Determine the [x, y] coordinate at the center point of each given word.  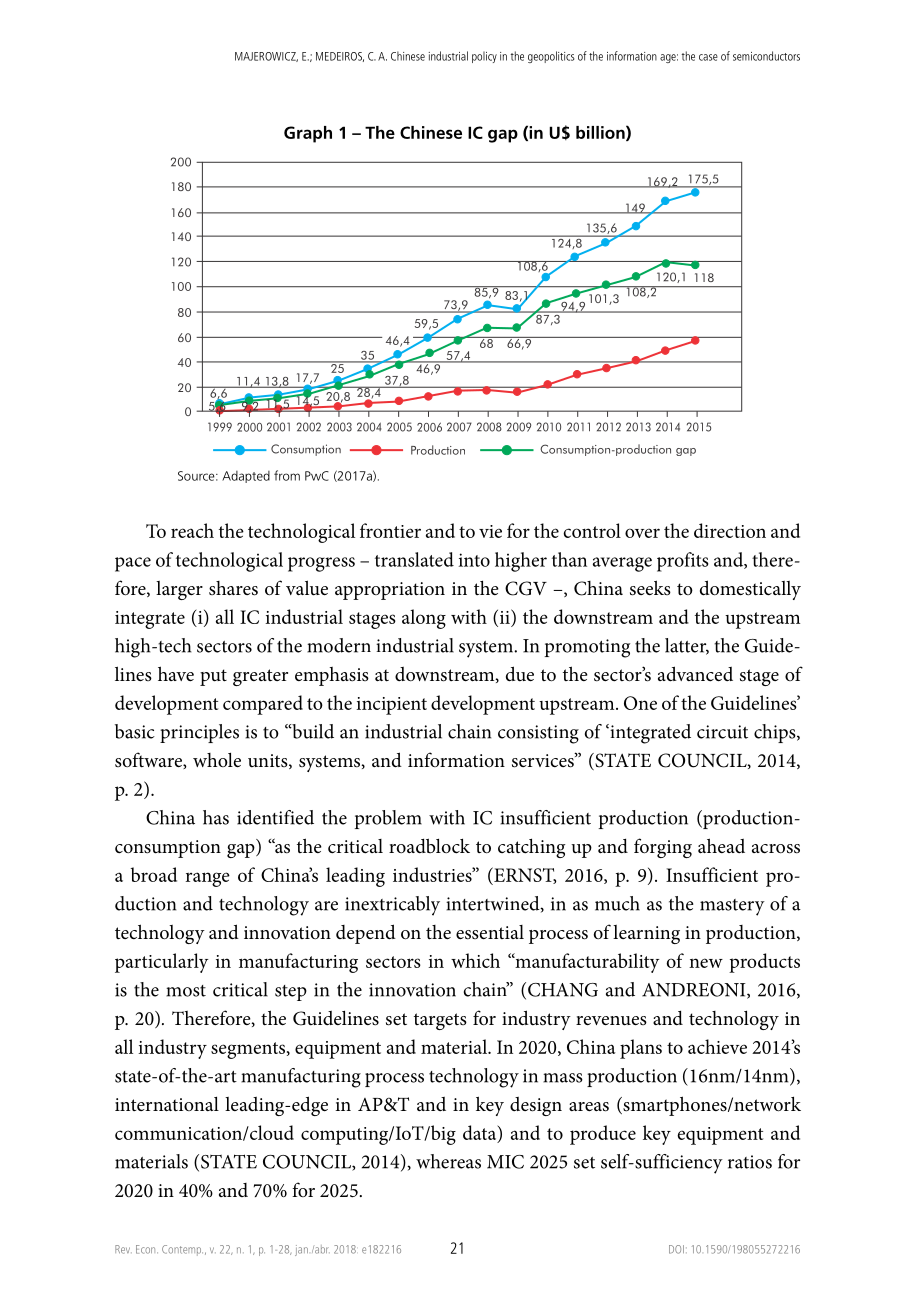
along [424, 619]
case [708, 57]
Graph [308, 134]
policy [484, 57]
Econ [147, 1249]
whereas [448, 1161]
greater [260, 677]
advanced [695, 674]
